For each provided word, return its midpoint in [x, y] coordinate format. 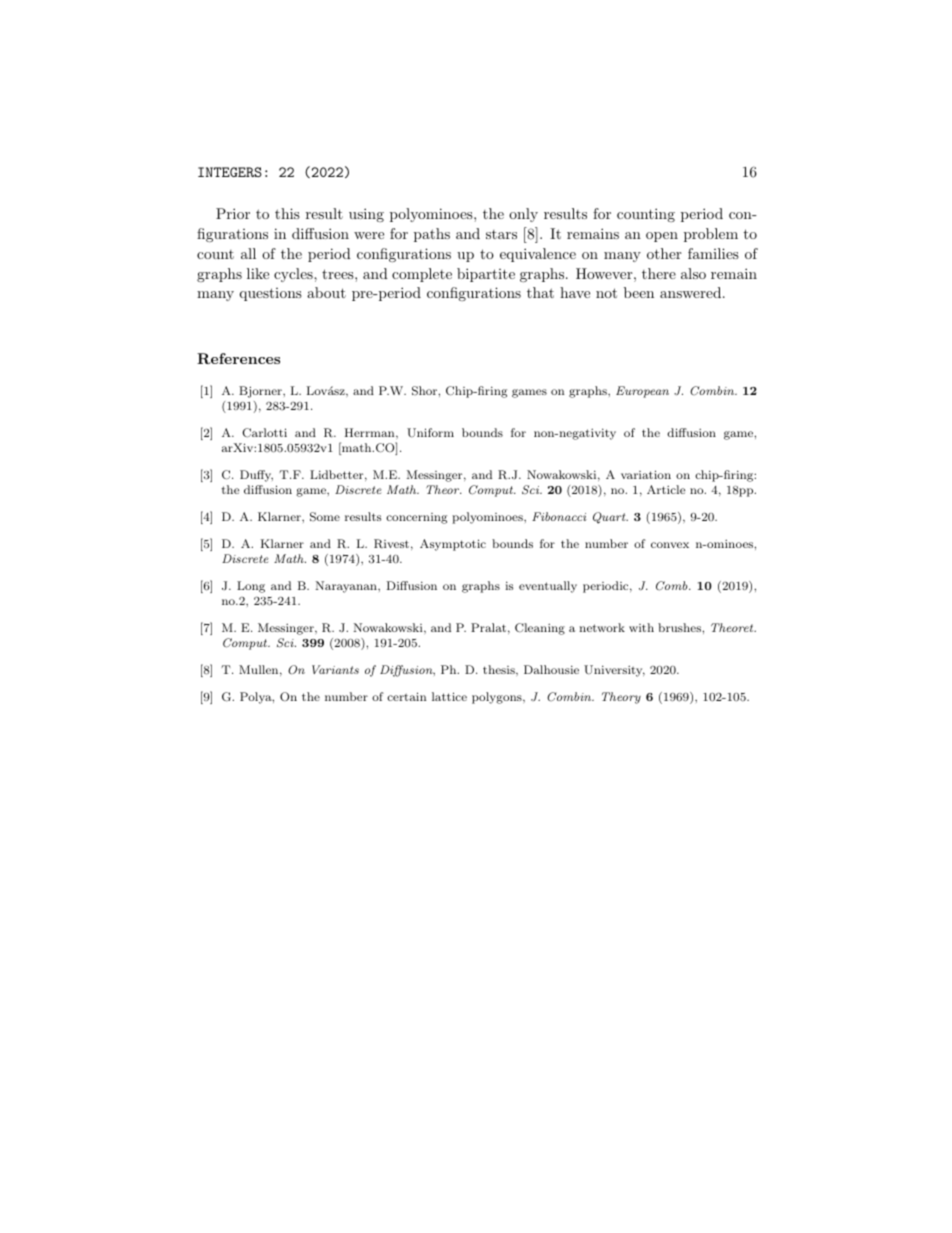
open [662, 237]
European [642, 392]
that [540, 292]
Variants [335, 669]
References [238, 358]
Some [325, 517]
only [523, 215]
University [614, 671]
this [287, 213]
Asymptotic [453, 545]
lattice [449, 696]
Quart [610, 518]
